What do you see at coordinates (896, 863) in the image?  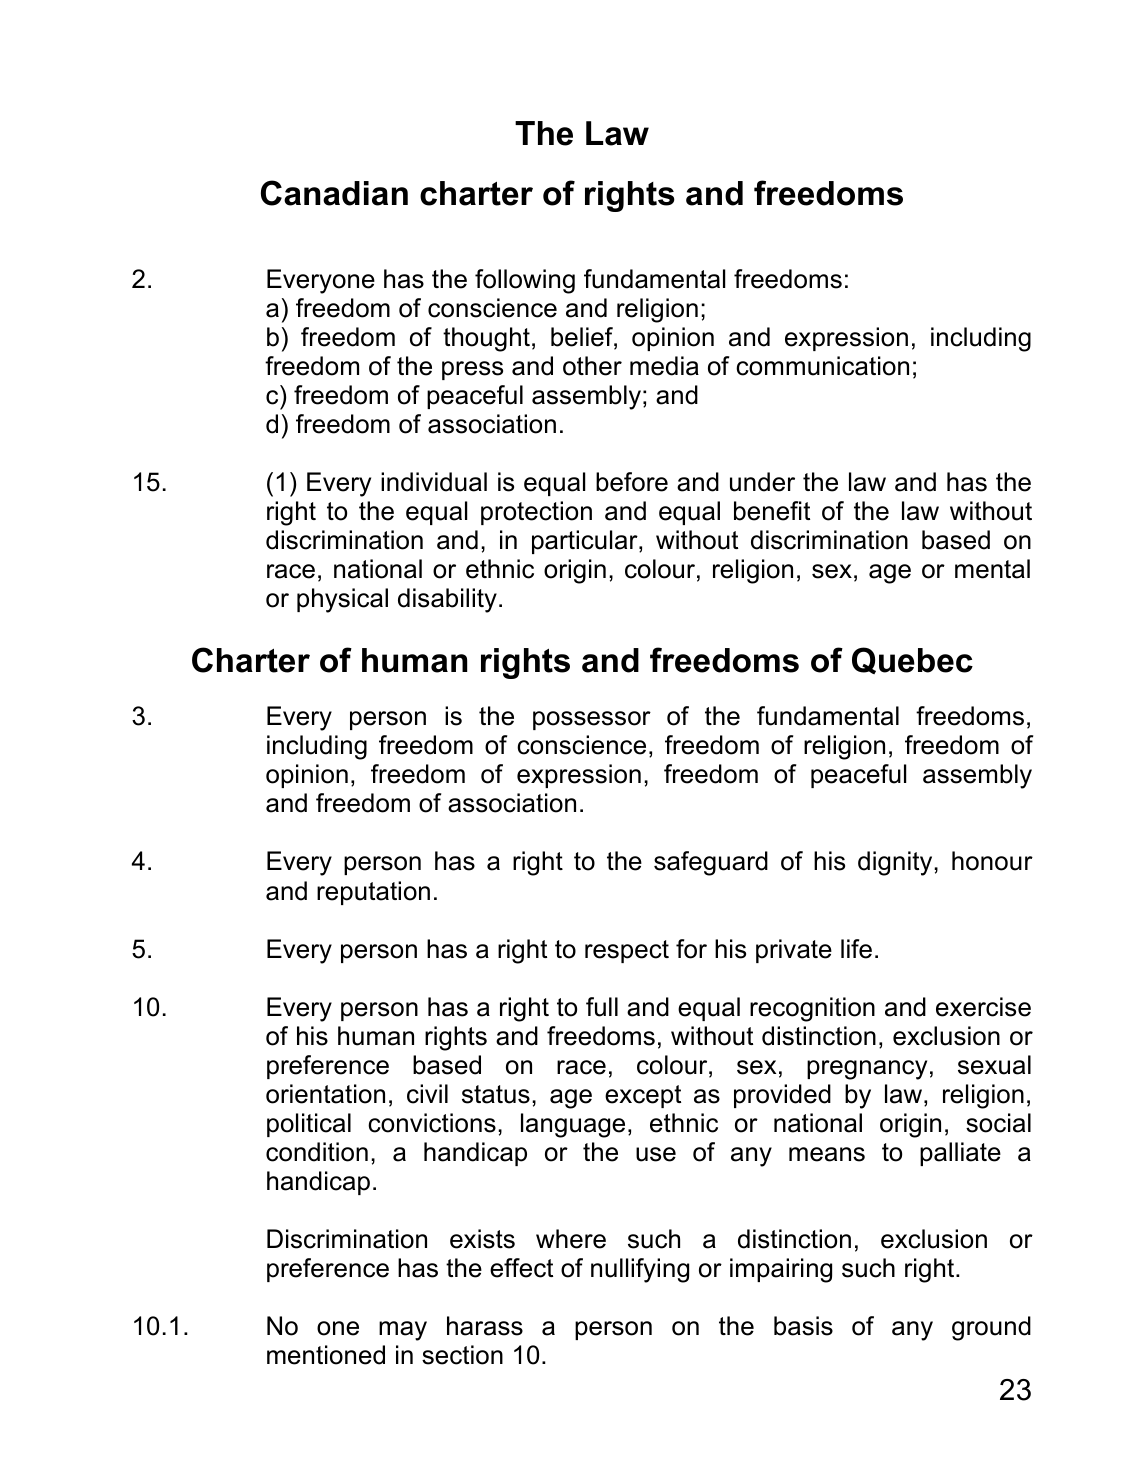 I see `dignity` at bounding box center [896, 863].
